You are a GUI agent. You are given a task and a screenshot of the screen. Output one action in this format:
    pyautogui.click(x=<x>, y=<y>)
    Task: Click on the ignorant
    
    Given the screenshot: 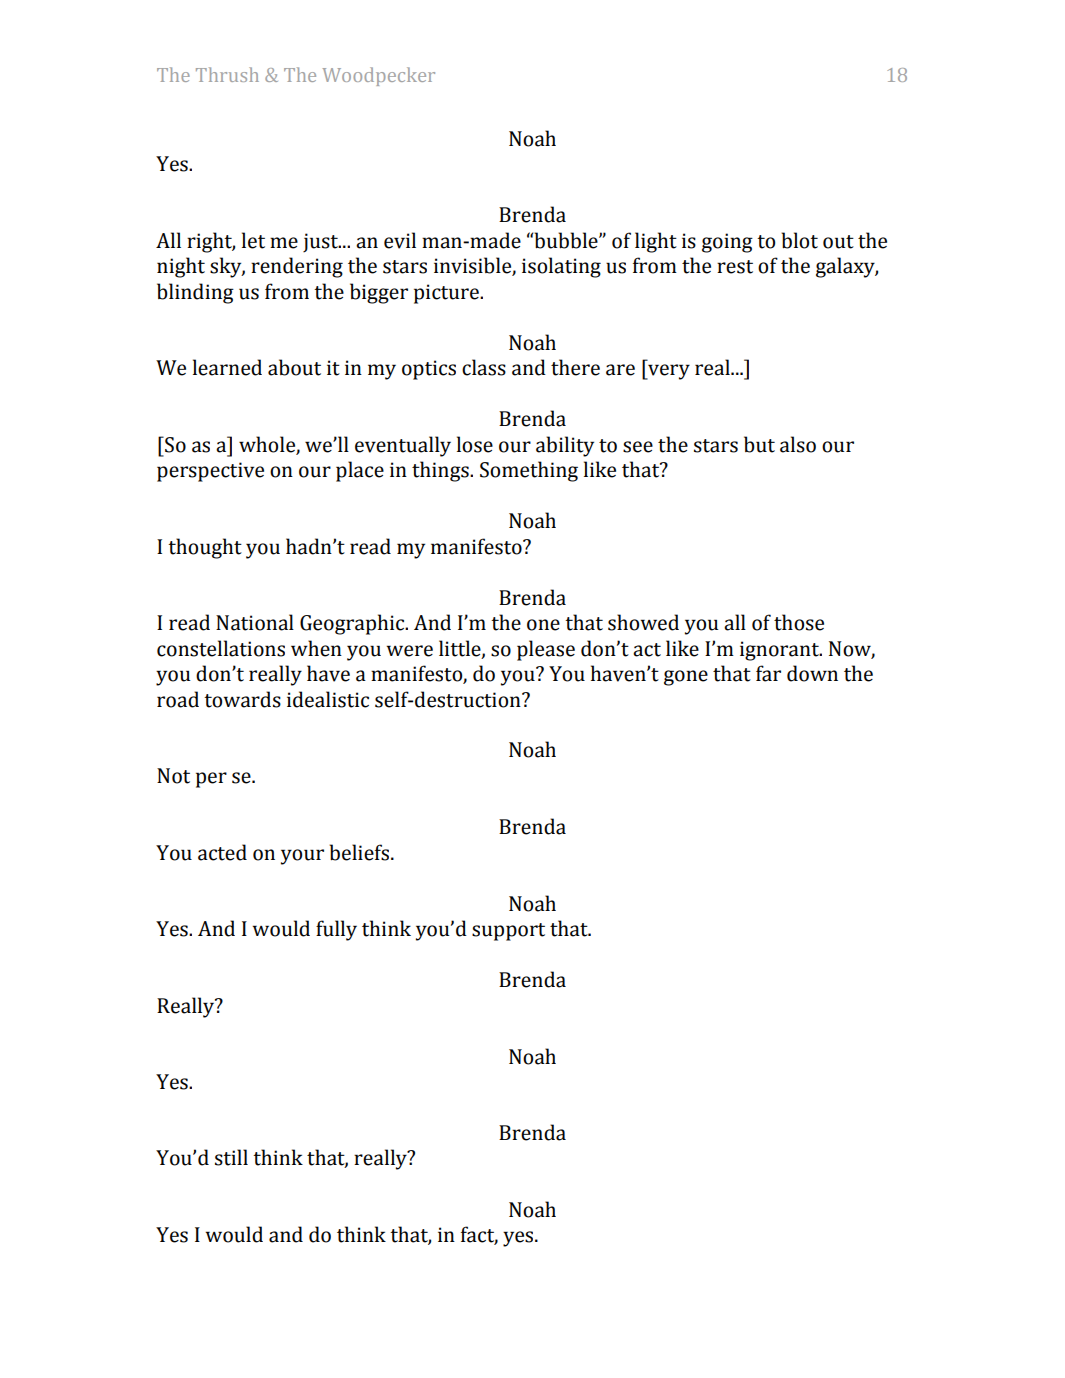 What is the action you would take?
    pyautogui.click(x=780, y=651)
